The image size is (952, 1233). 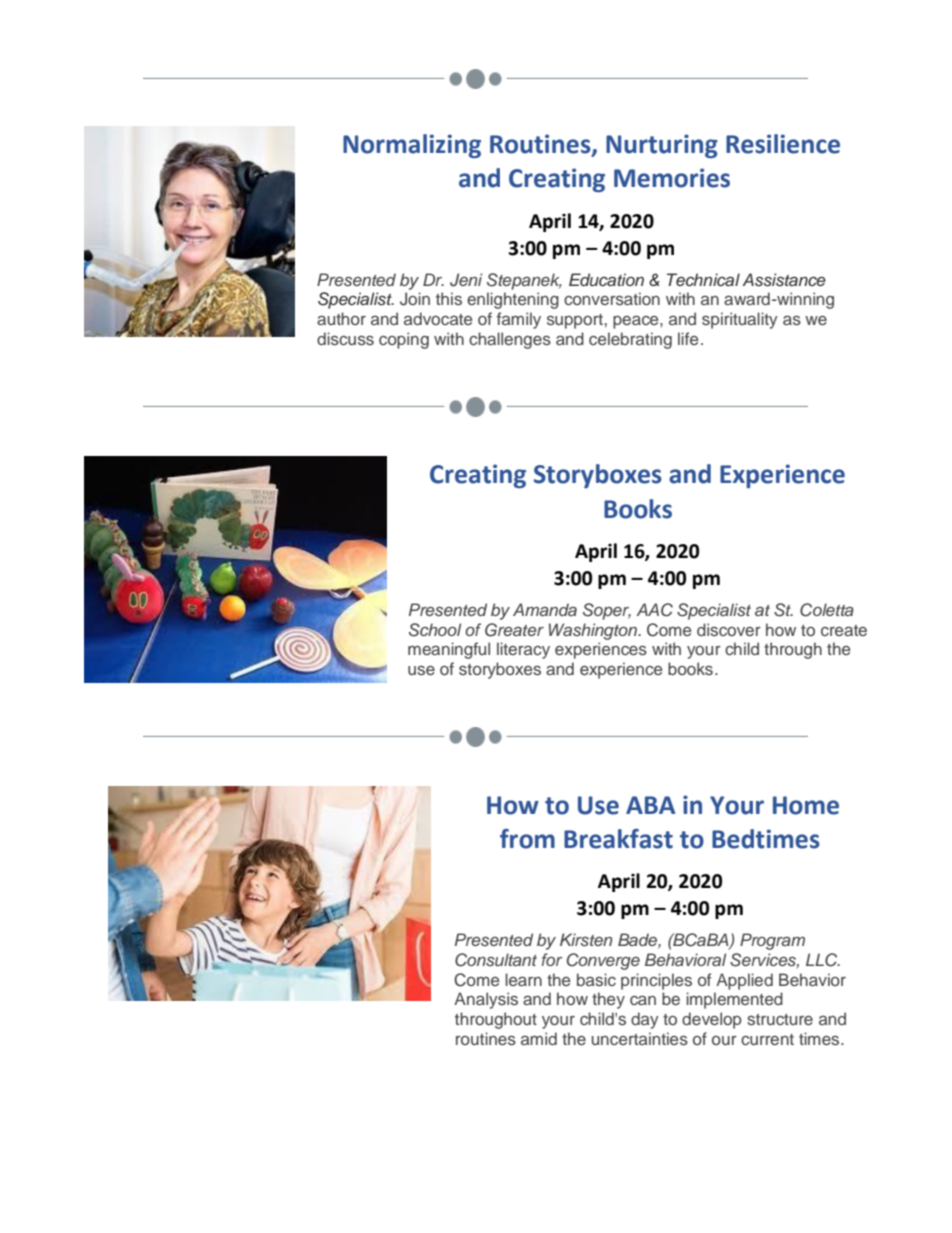 I want to click on Soper, so click(x=607, y=611).
